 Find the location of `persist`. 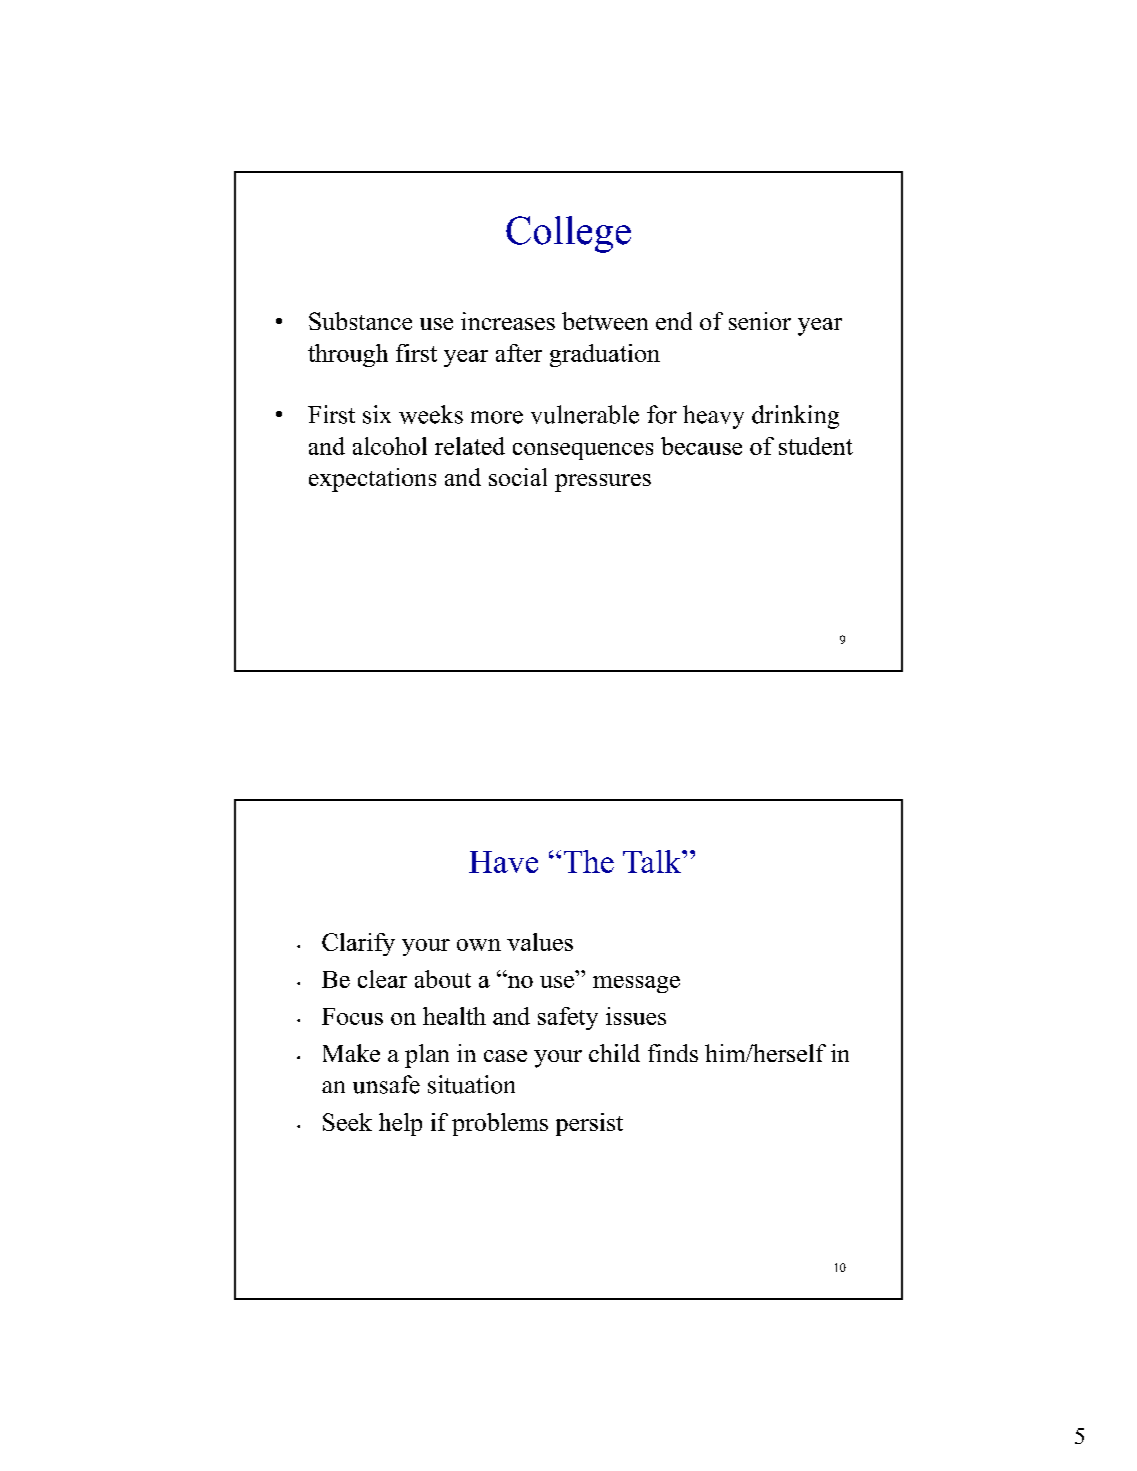

persist is located at coordinates (589, 1124).
